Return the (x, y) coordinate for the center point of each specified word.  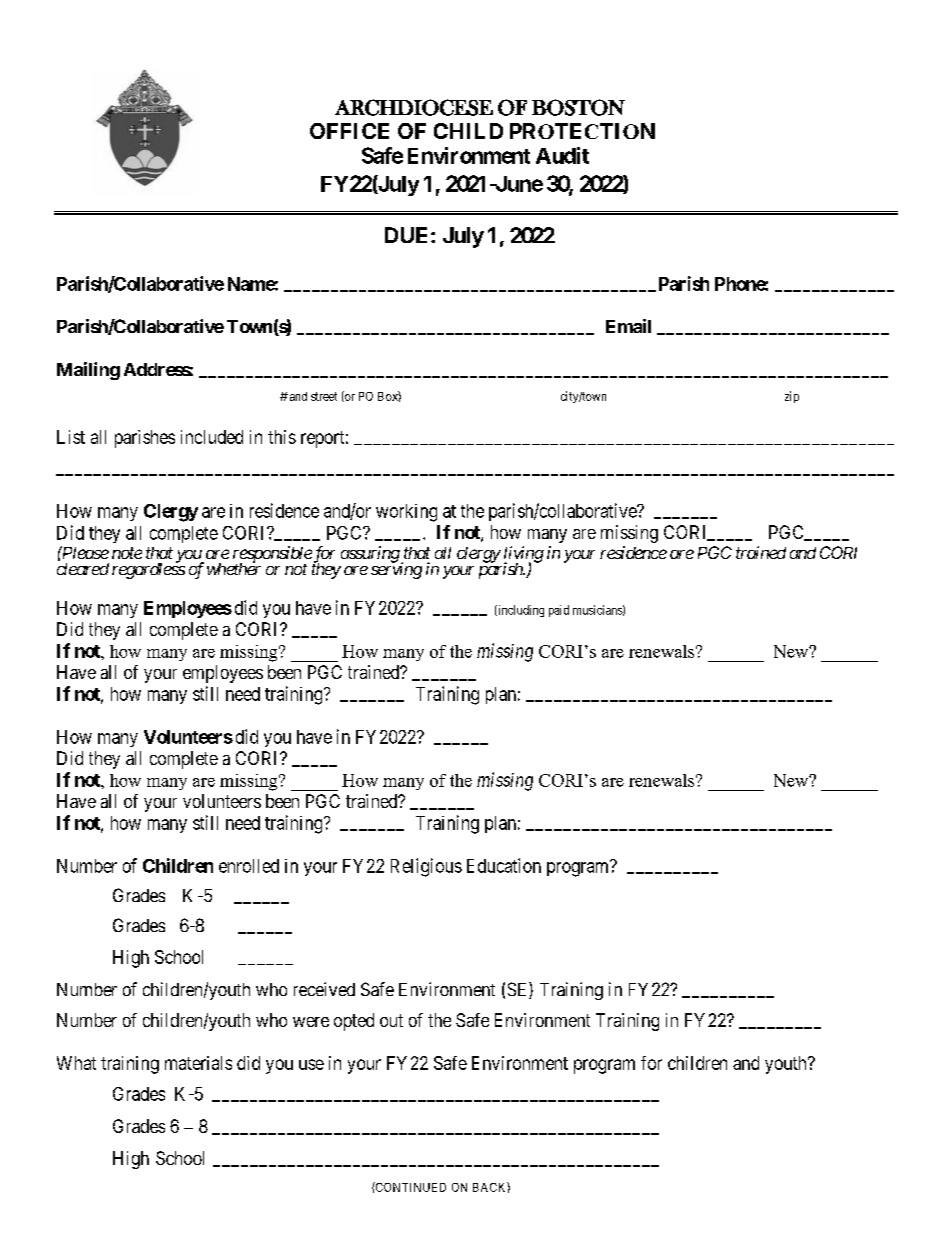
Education (504, 865)
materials (198, 1063)
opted (354, 1022)
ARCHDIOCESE (414, 107)
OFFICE (349, 131)
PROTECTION (582, 131)
